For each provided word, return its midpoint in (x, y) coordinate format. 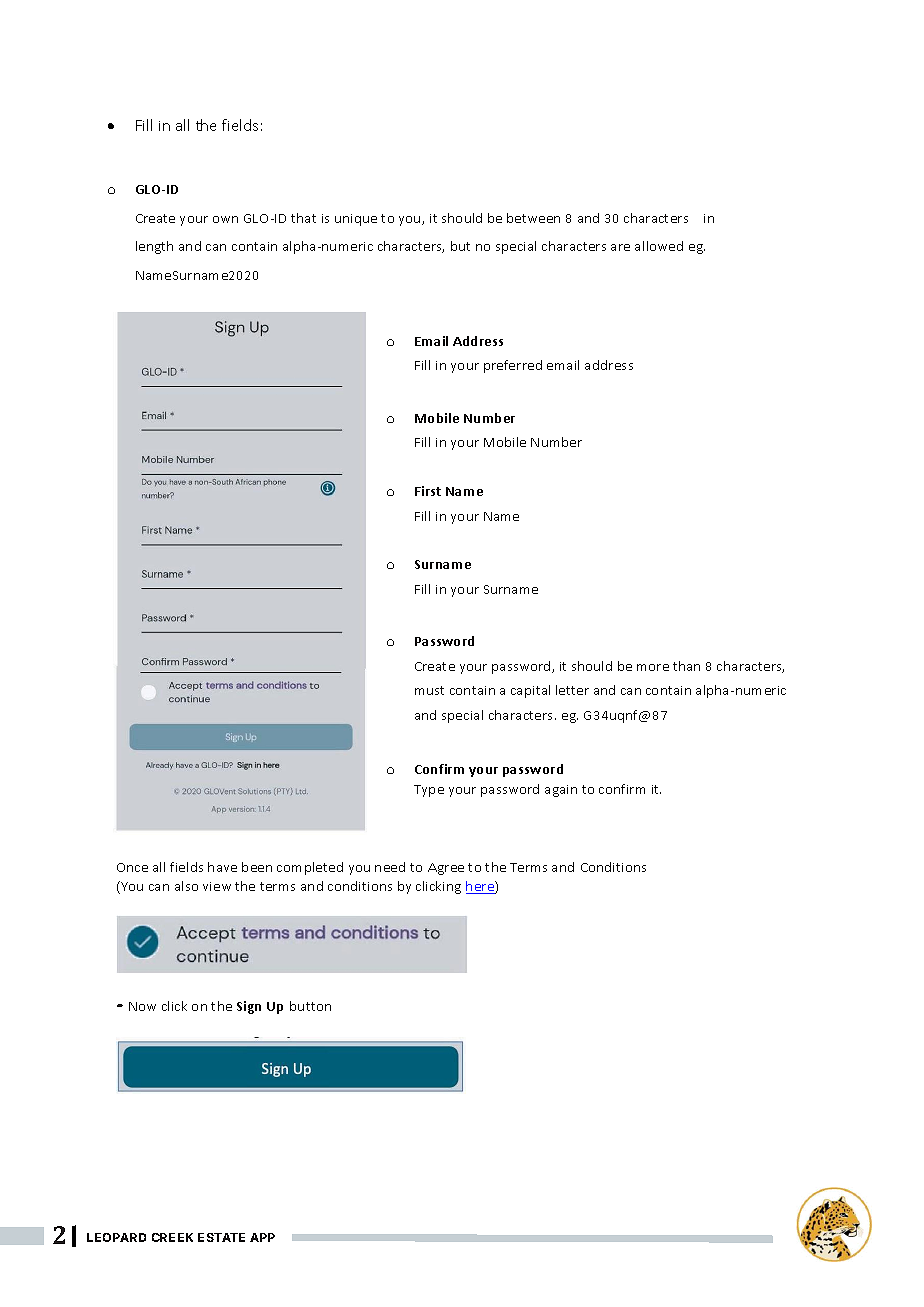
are (620, 247)
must (429, 690)
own (225, 219)
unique (356, 220)
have (222, 867)
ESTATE (221, 1237)
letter (572, 690)
